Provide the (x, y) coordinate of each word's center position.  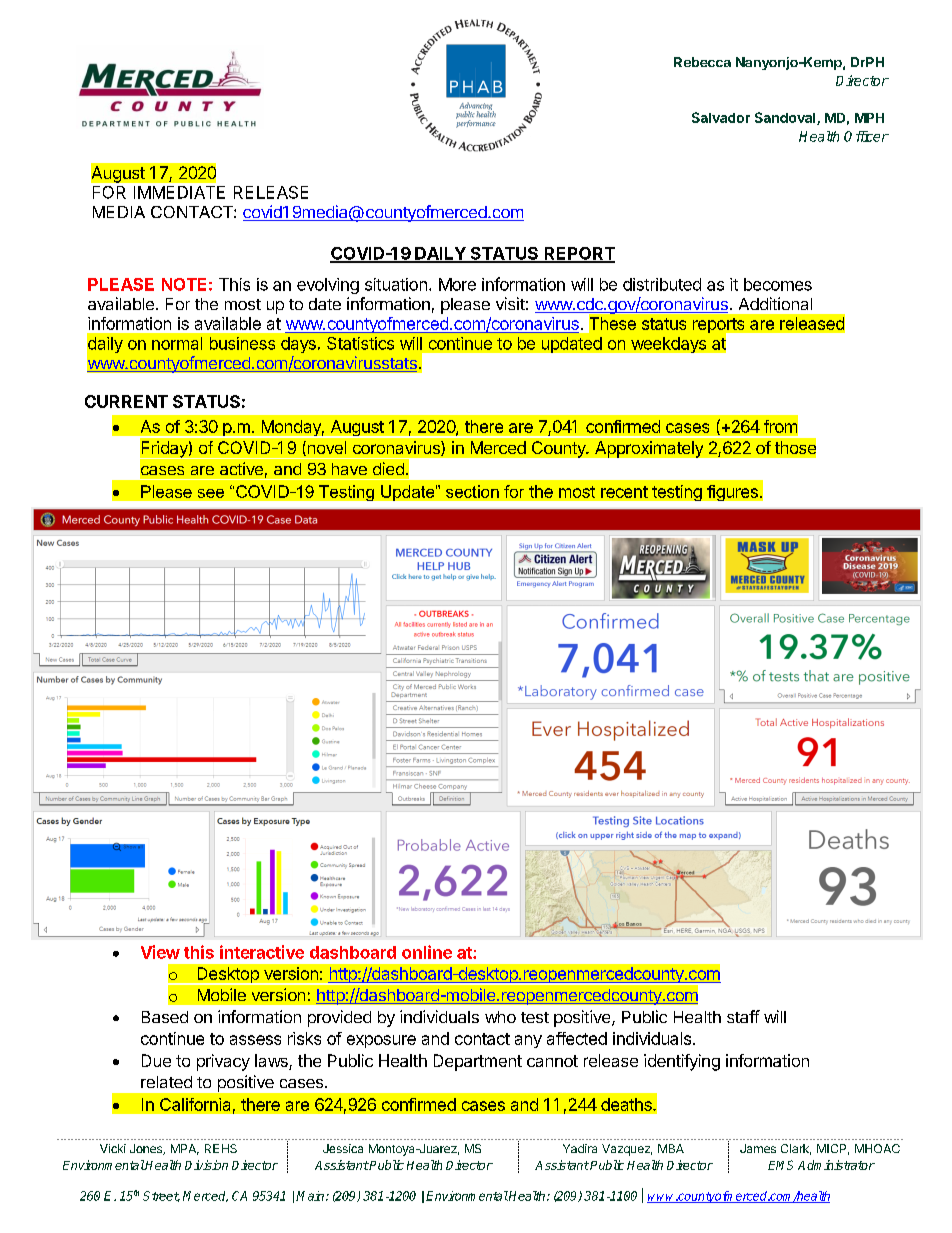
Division (206, 1165)
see (211, 493)
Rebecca (702, 62)
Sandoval (786, 118)
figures (732, 493)
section (472, 491)
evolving (328, 286)
